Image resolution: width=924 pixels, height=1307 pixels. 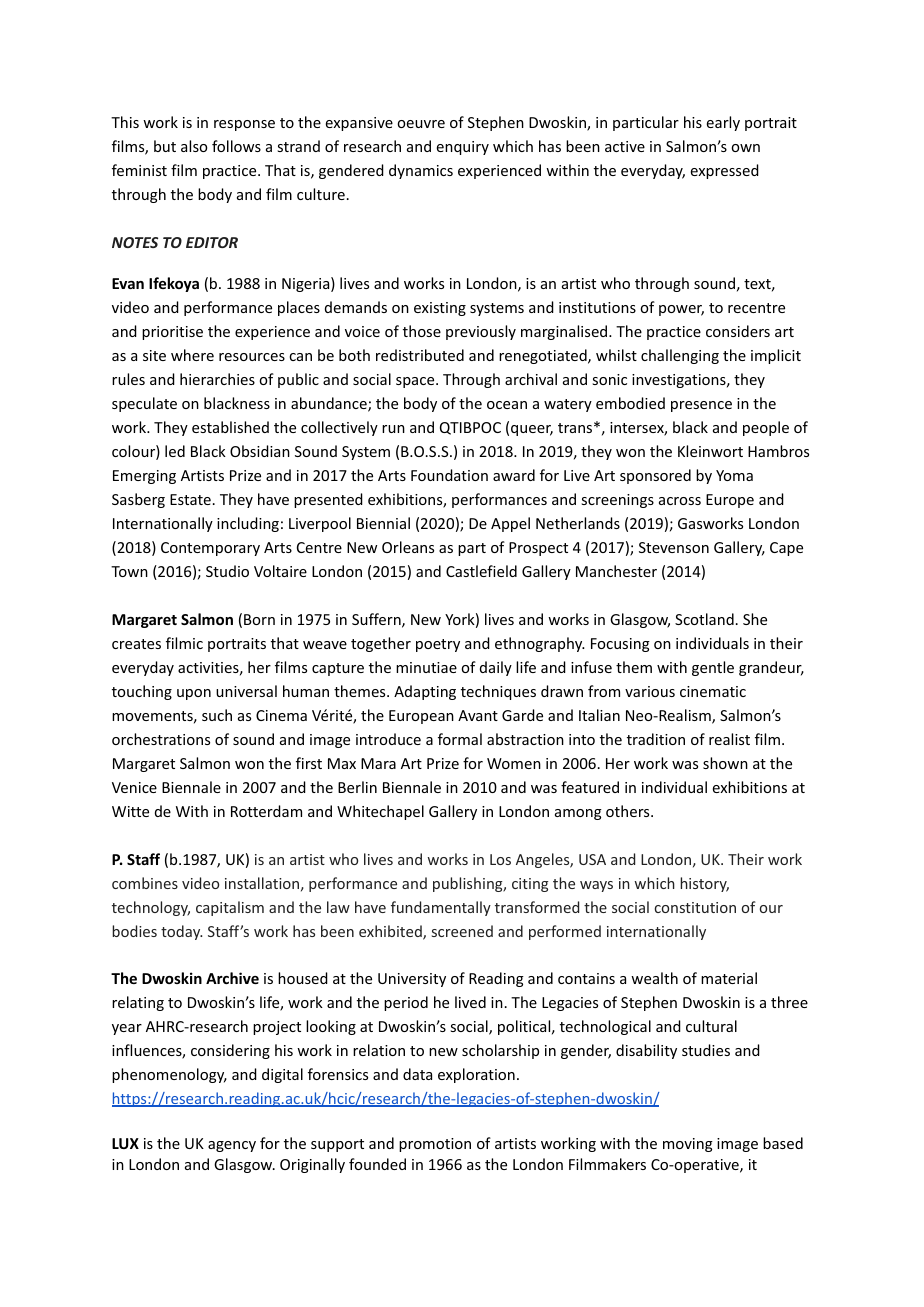 What do you see at coordinates (435, 1145) in the screenshot?
I see `promotion` at bounding box center [435, 1145].
